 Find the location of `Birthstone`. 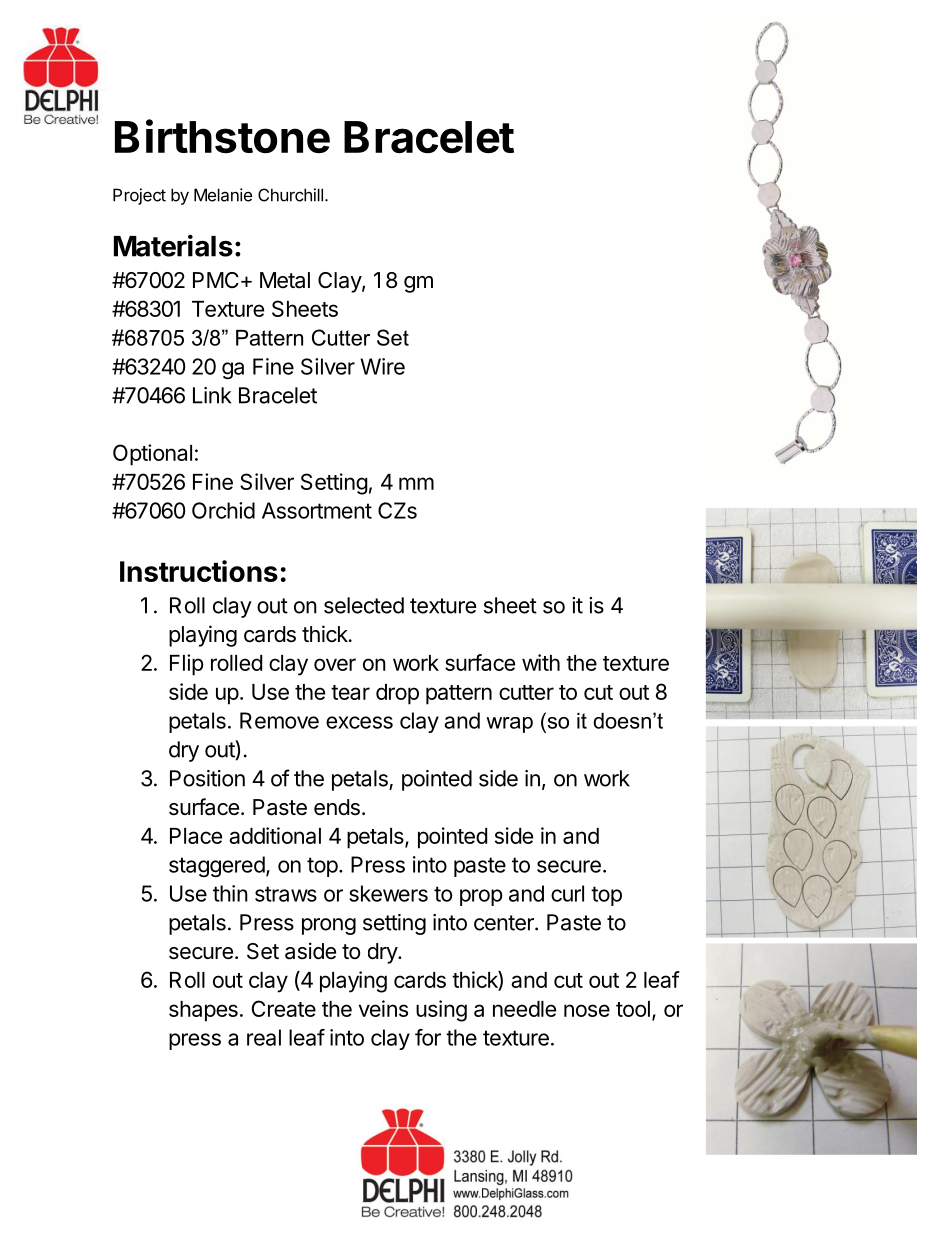

Birthstone is located at coordinates (222, 136).
